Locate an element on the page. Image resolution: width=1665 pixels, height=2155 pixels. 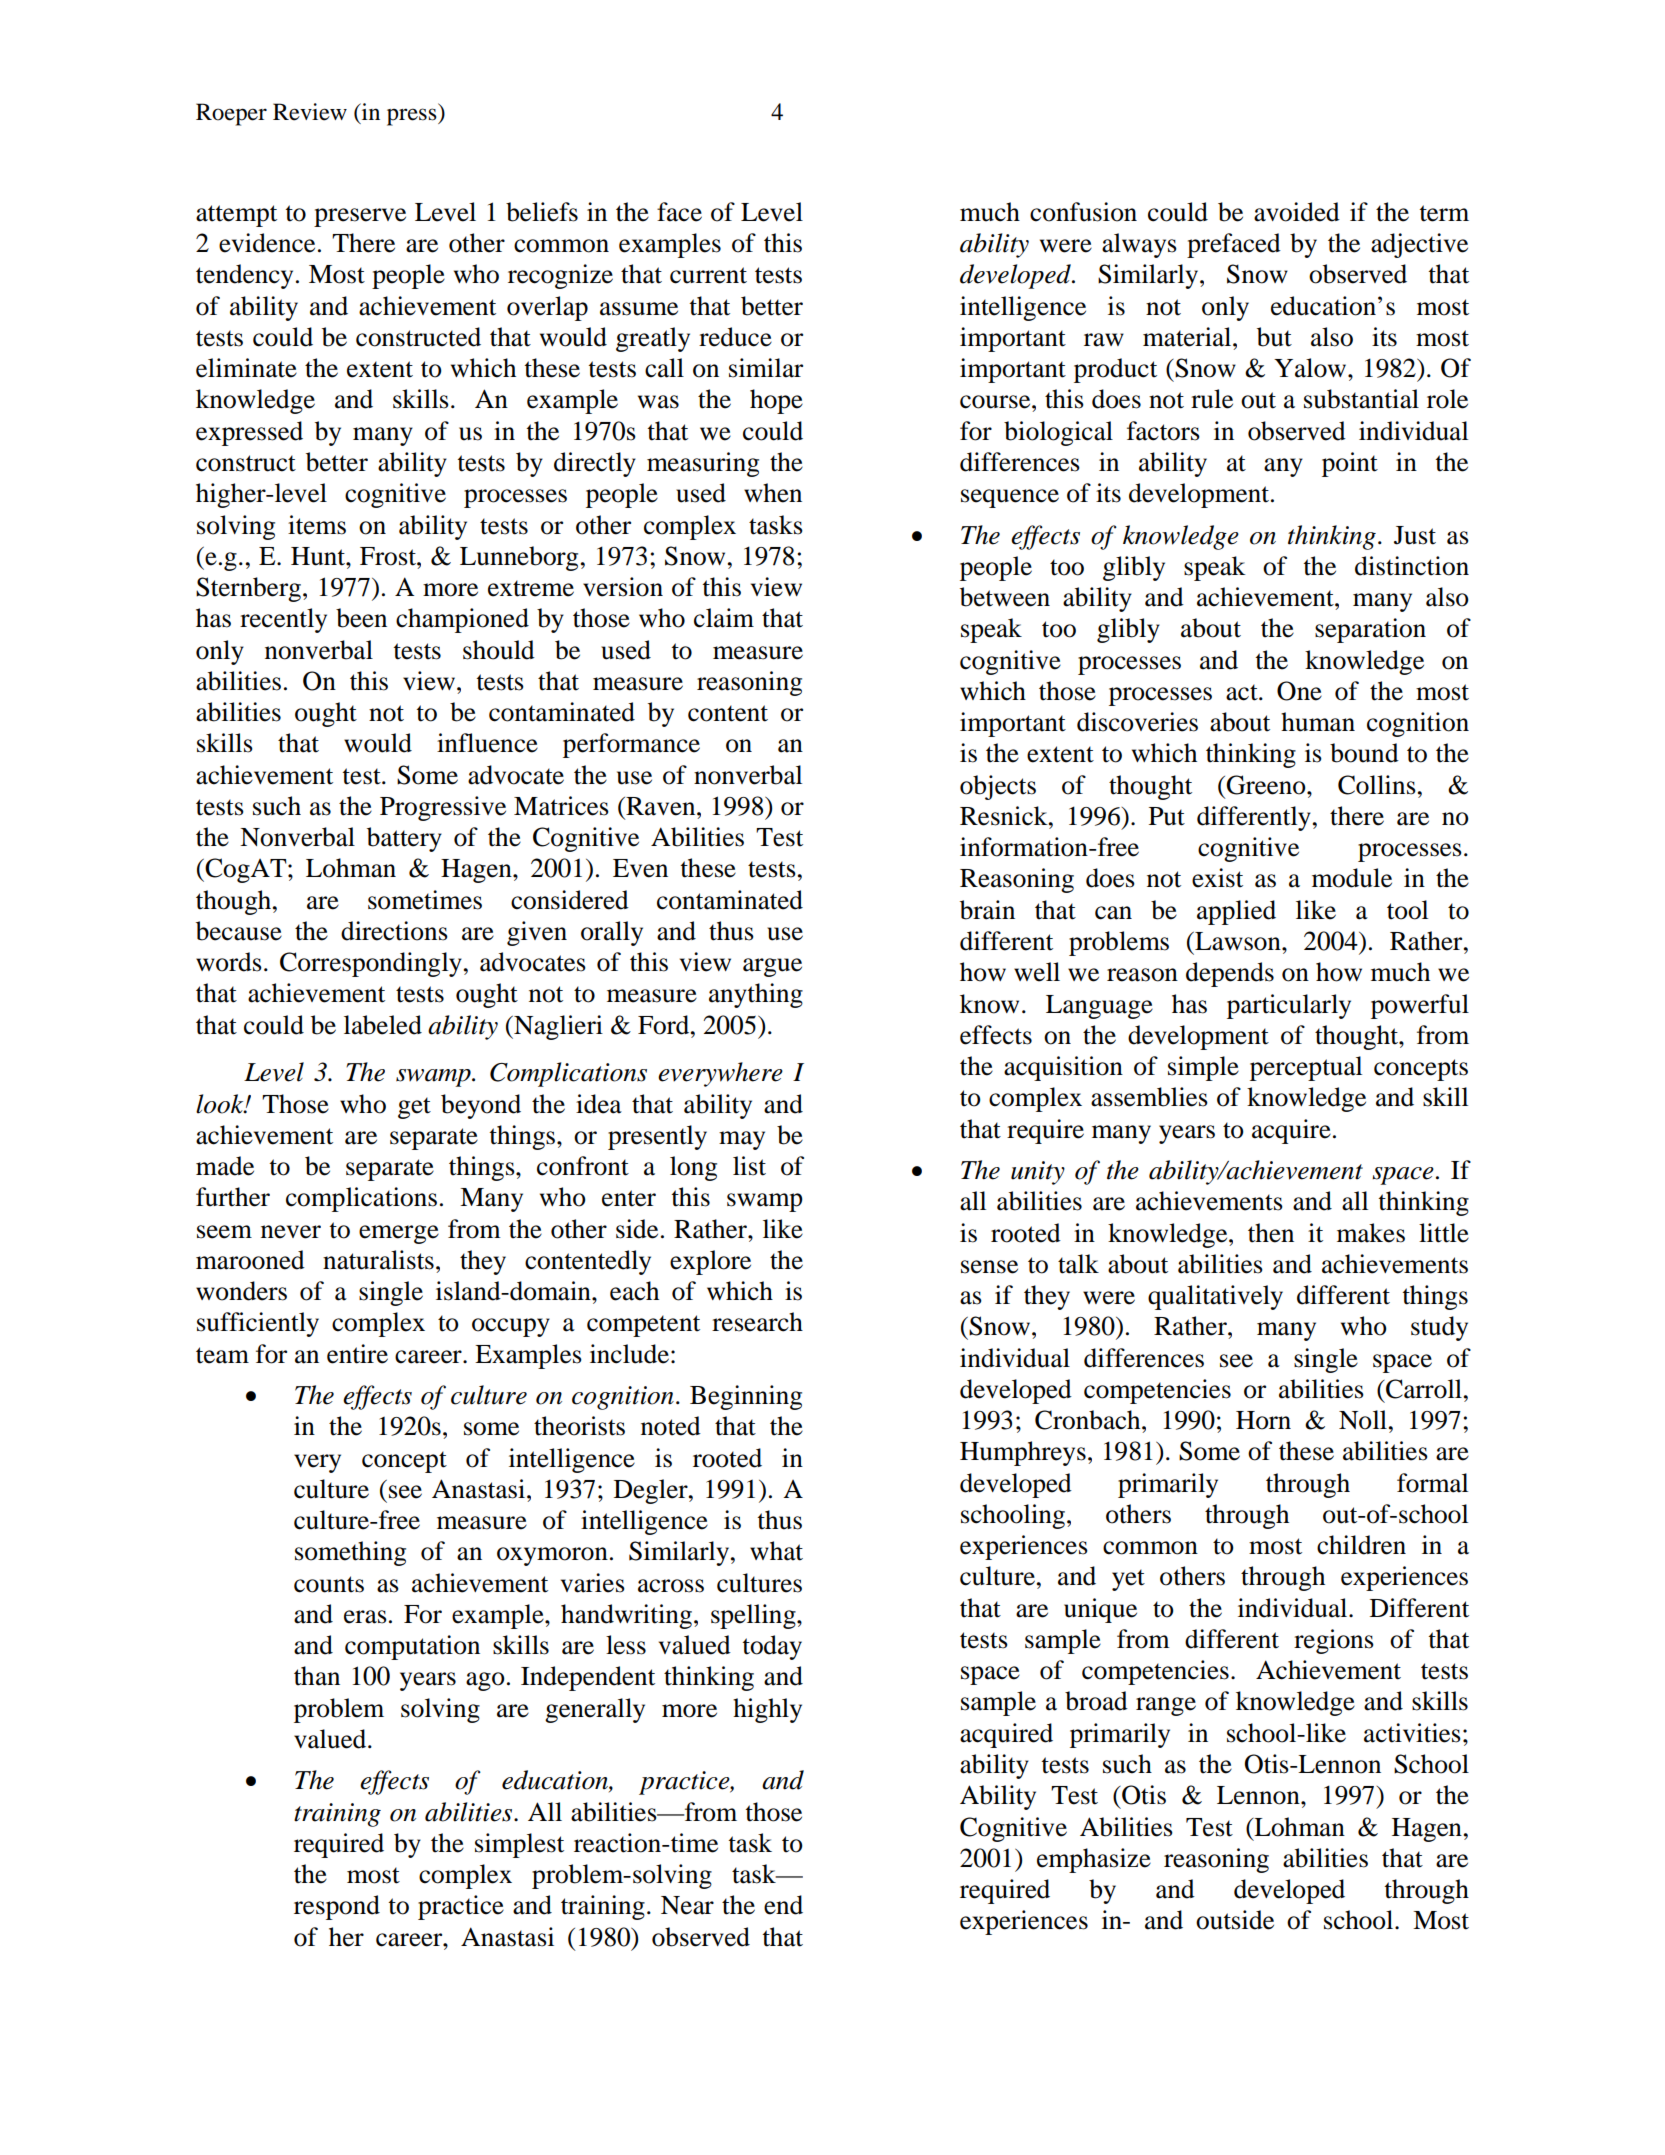
Beginning is located at coordinates (746, 1397).
